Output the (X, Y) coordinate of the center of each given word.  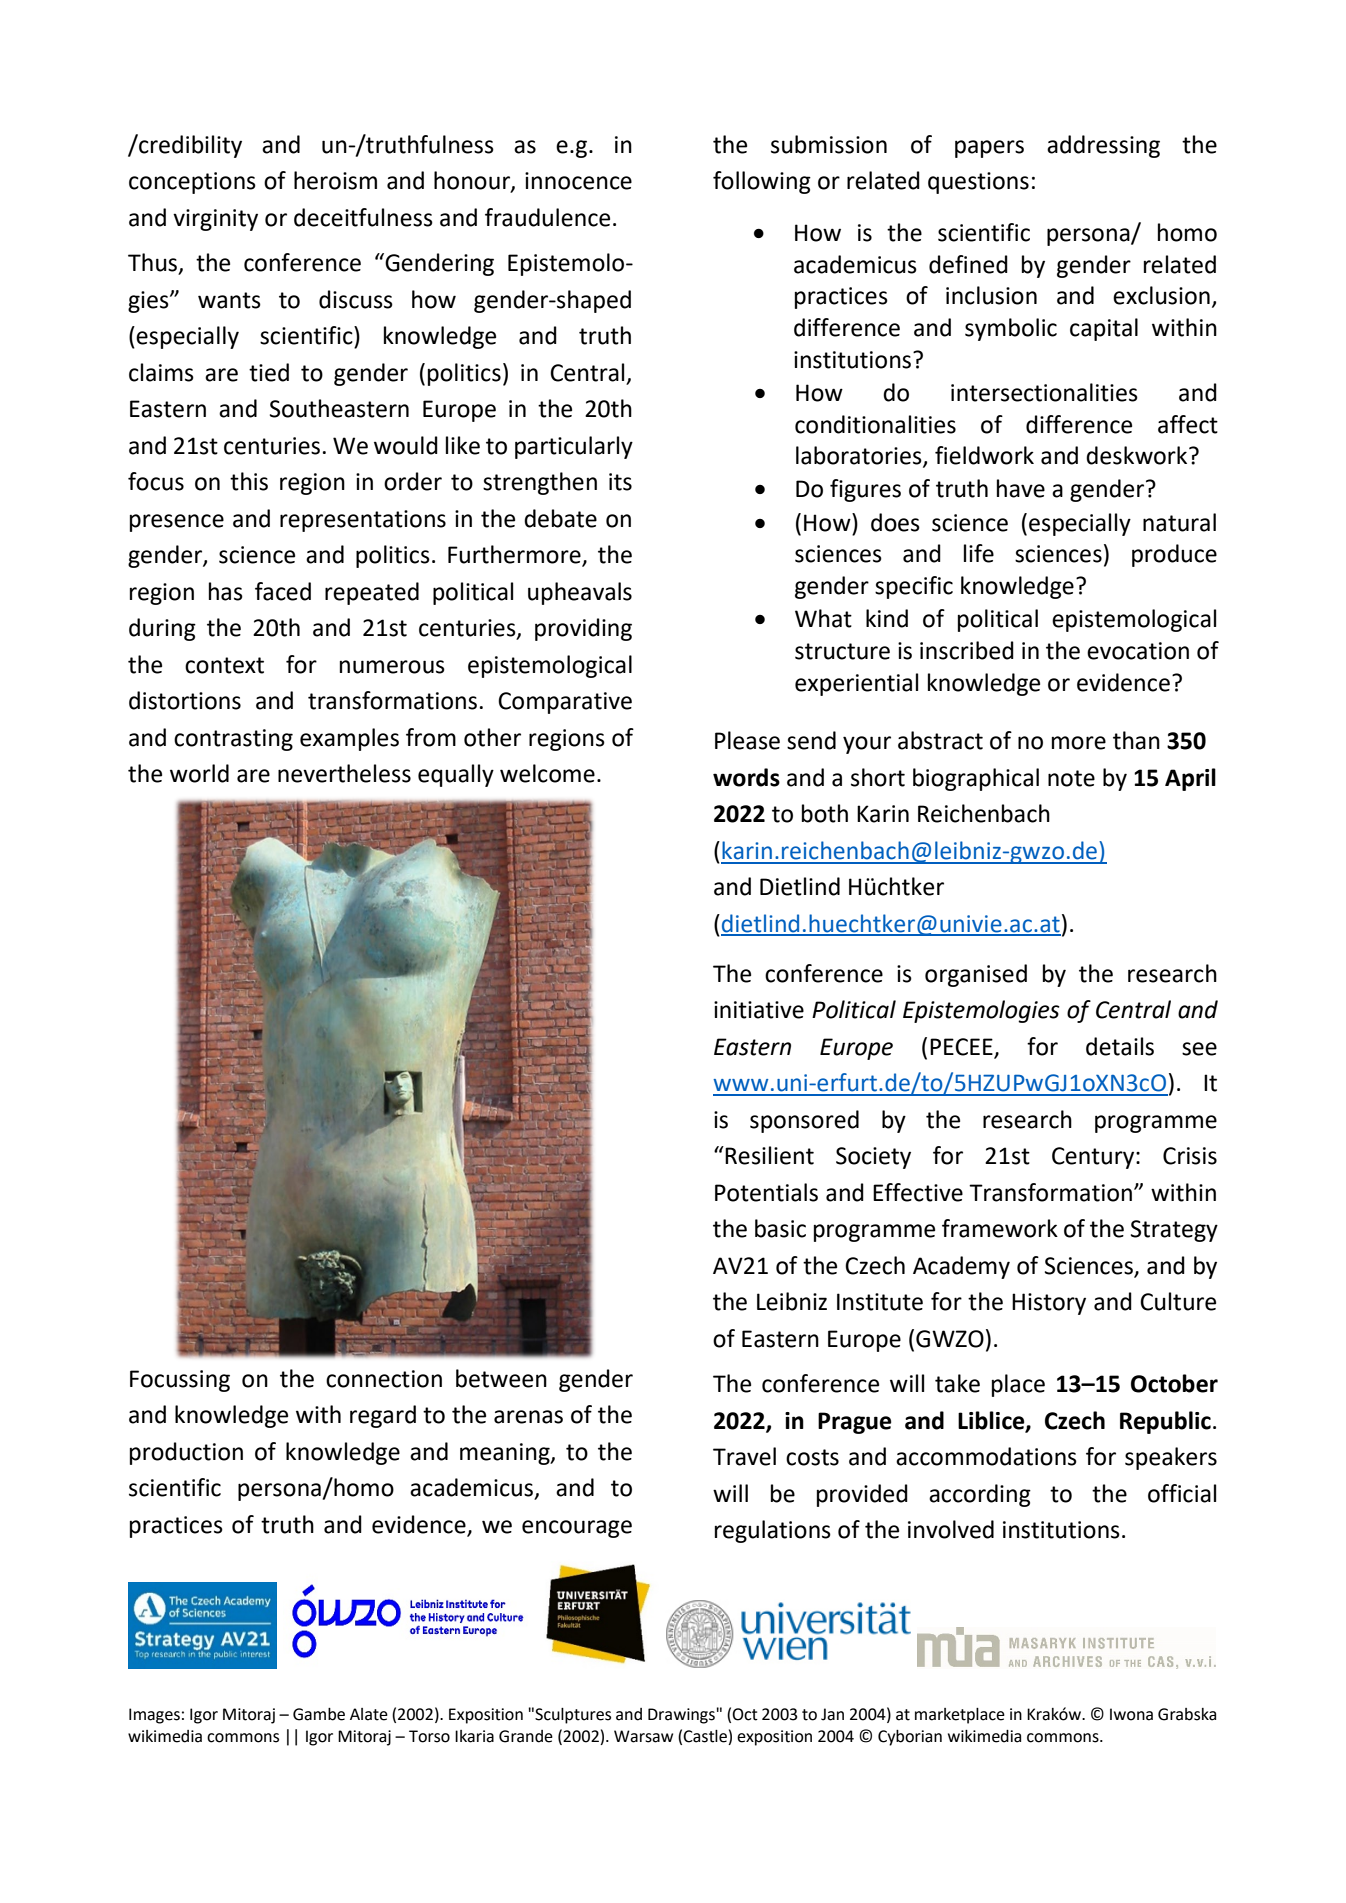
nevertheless (344, 773)
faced (283, 591)
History (1049, 1304)
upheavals (580, 593)
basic (780, 1228)
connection (384, 1379)
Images (154, 1716)
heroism (335, 180)
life (979, 553)
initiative (759, 1010)
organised (976, 975)
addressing (1103, 146)
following (762, 182)
